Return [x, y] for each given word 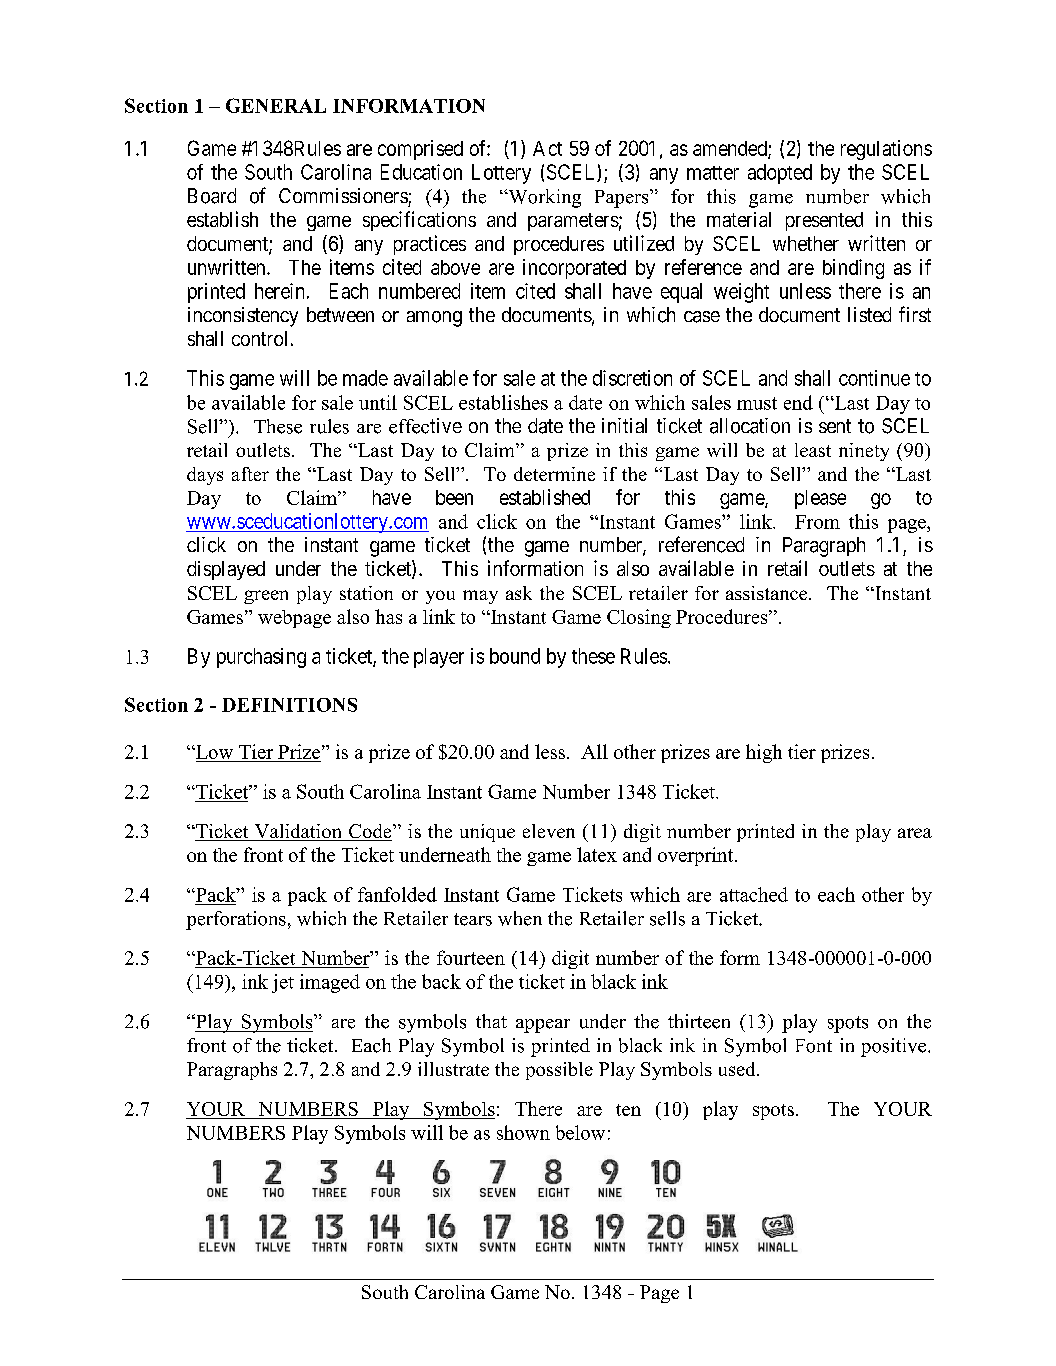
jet [283, 983]
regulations [886, 150]
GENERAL [276, 105]
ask [519, 593]
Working [543, 198]
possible [559, 1071]
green [266, 597]
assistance [768, 593]
